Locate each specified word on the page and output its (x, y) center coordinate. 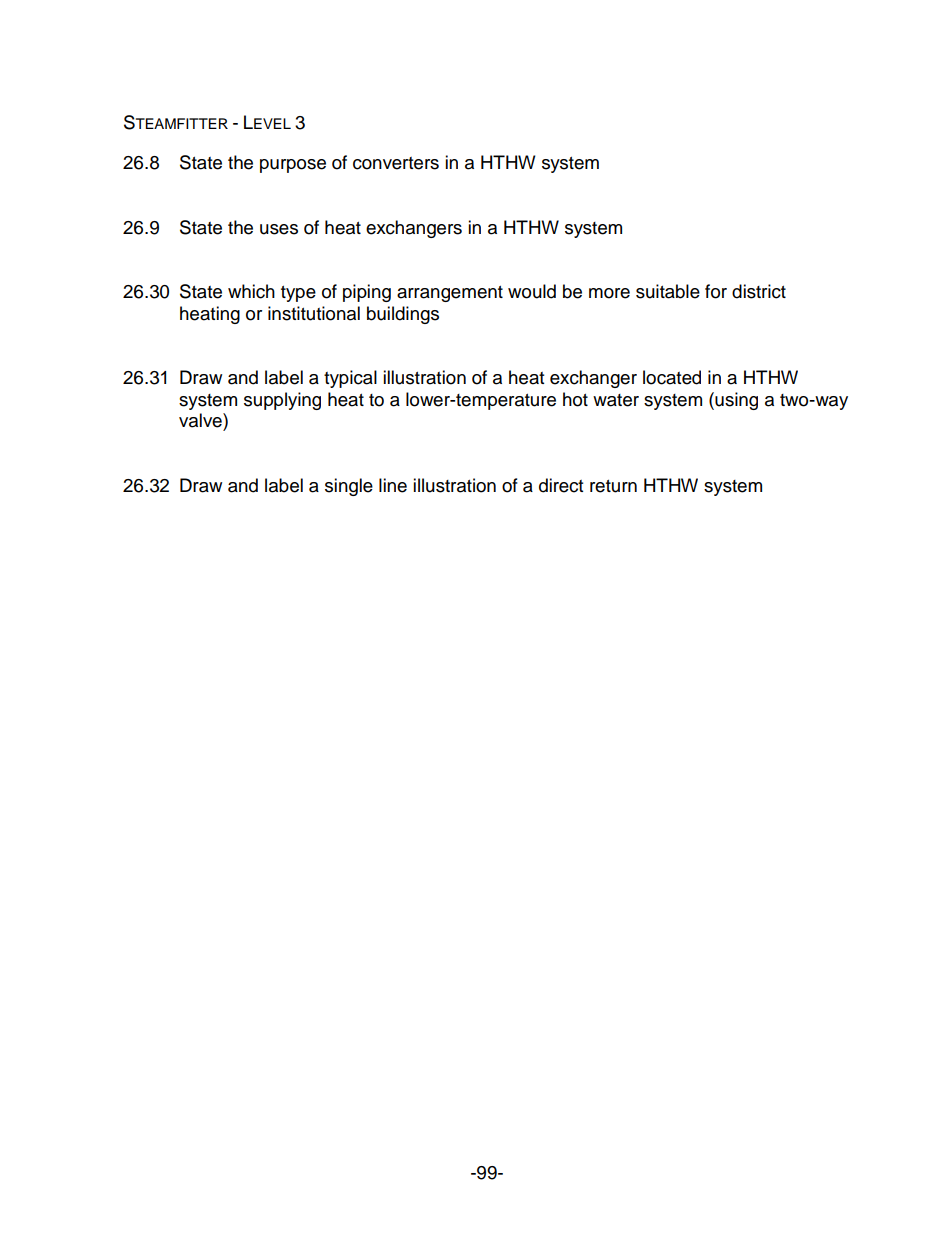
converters (396, 163)
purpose (293, 166)
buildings (403, 315)
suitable (668, 291)
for (716, 291)
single (349, 487)
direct (561, 485)
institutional (314, 313)
